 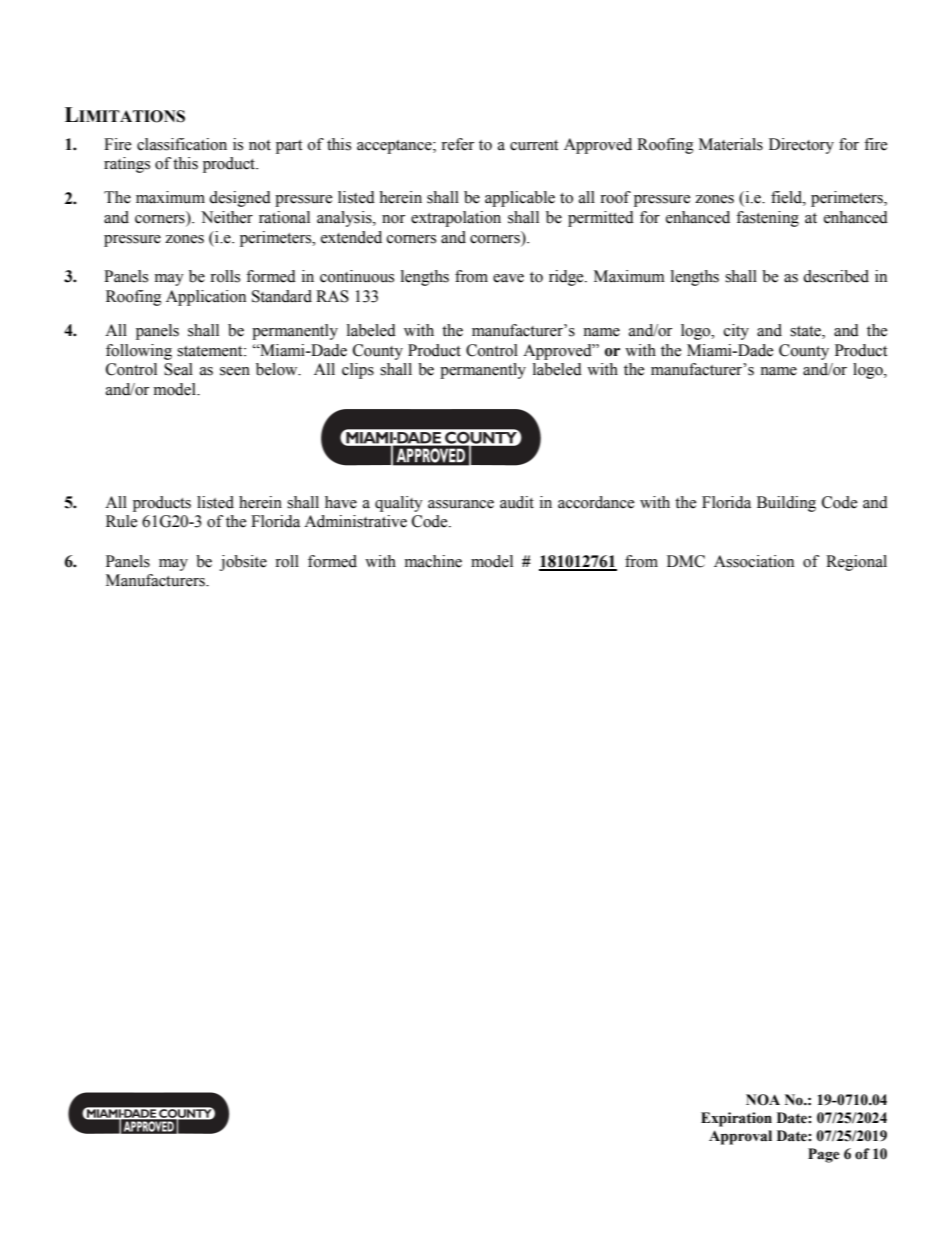 I want to click on designed, so click(x=240, y=199).
